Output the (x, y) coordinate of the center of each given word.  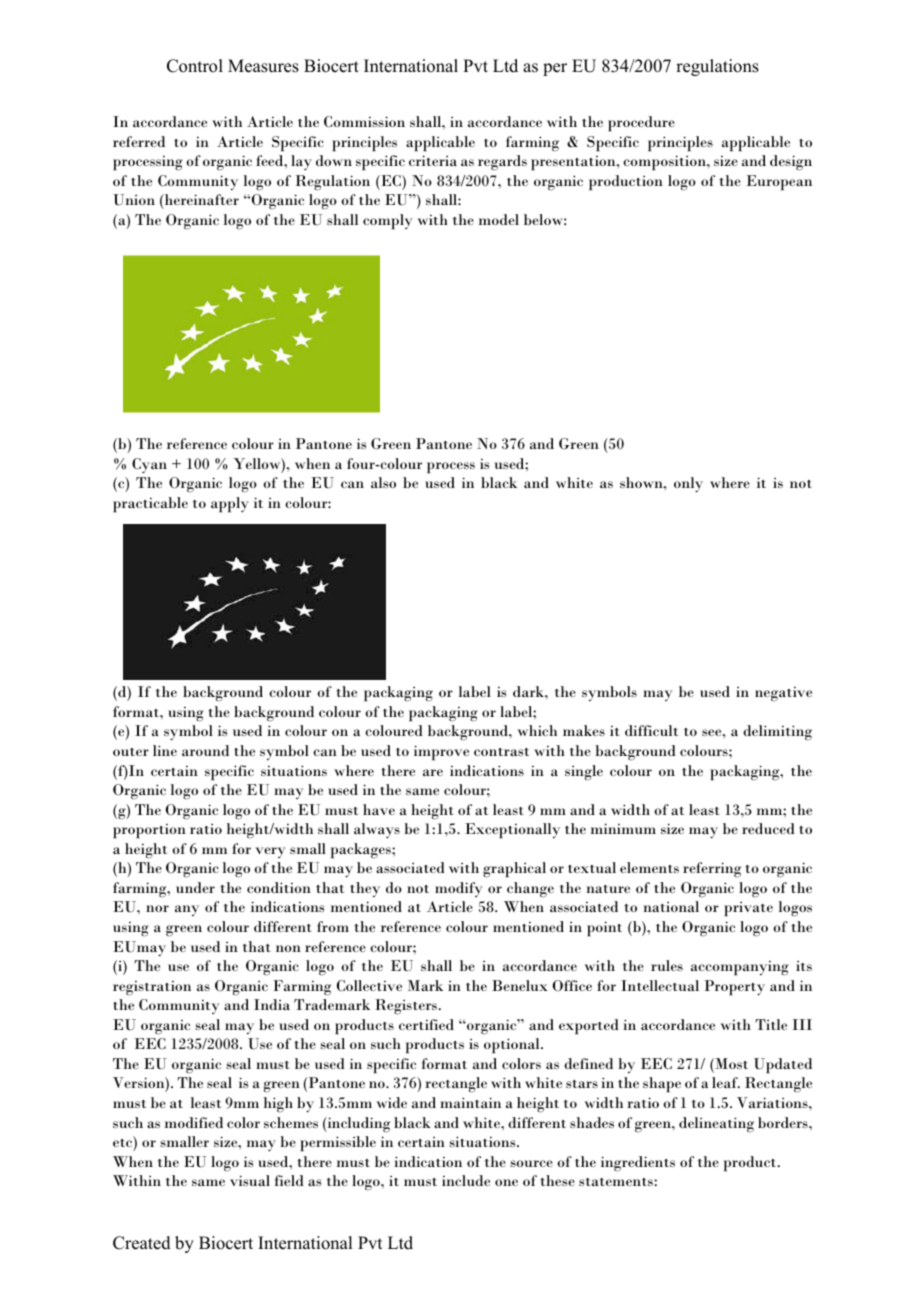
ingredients (638, 1164)
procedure (641, 124)
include (466, 1180)
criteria (433, 160)
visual (250, 1180)
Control (195, 66)
